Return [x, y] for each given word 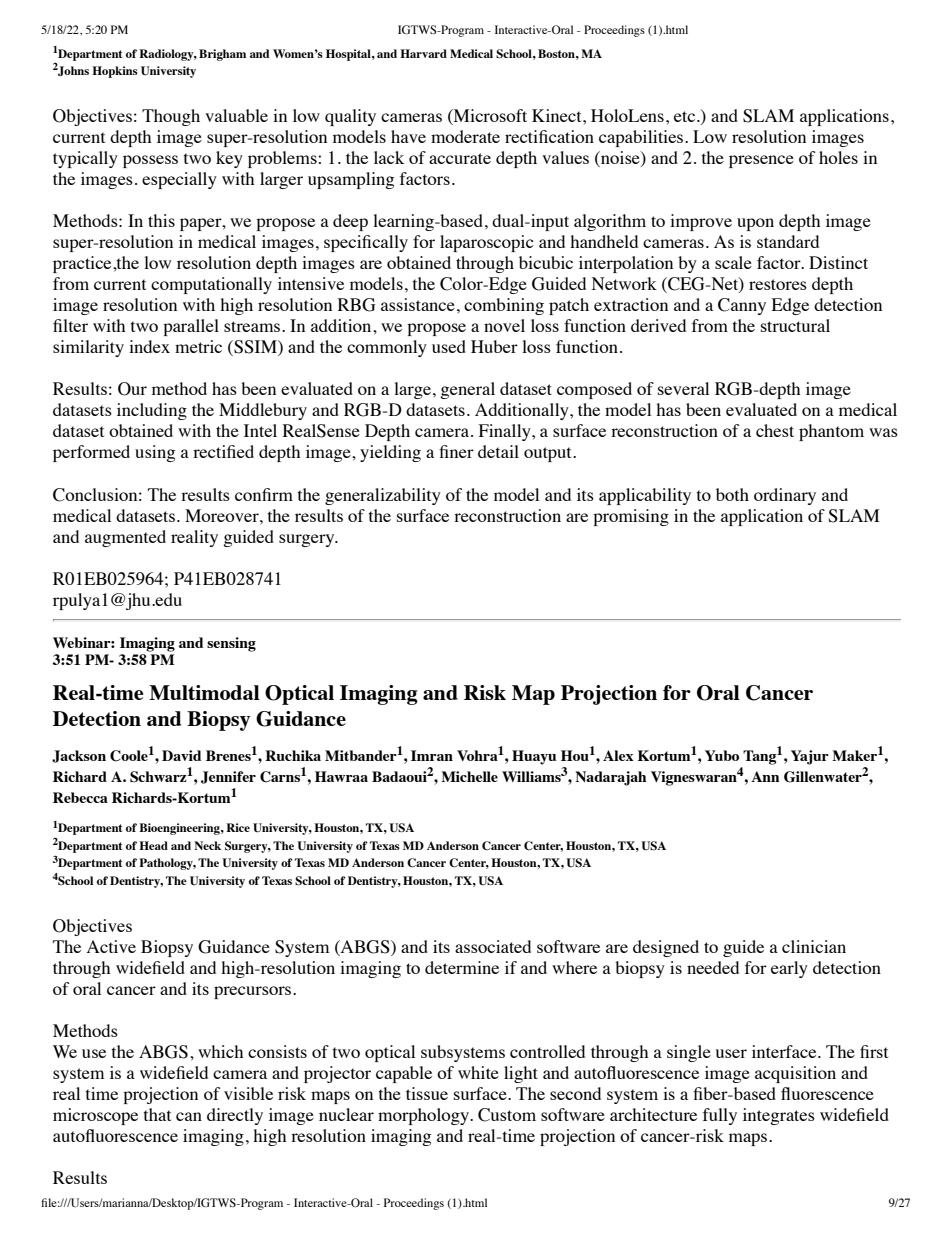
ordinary [785, 496]
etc [686, 116]
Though [171, 117]
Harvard [423, 53]
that [157, 1114]
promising [631, 517]
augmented [125, 538]
